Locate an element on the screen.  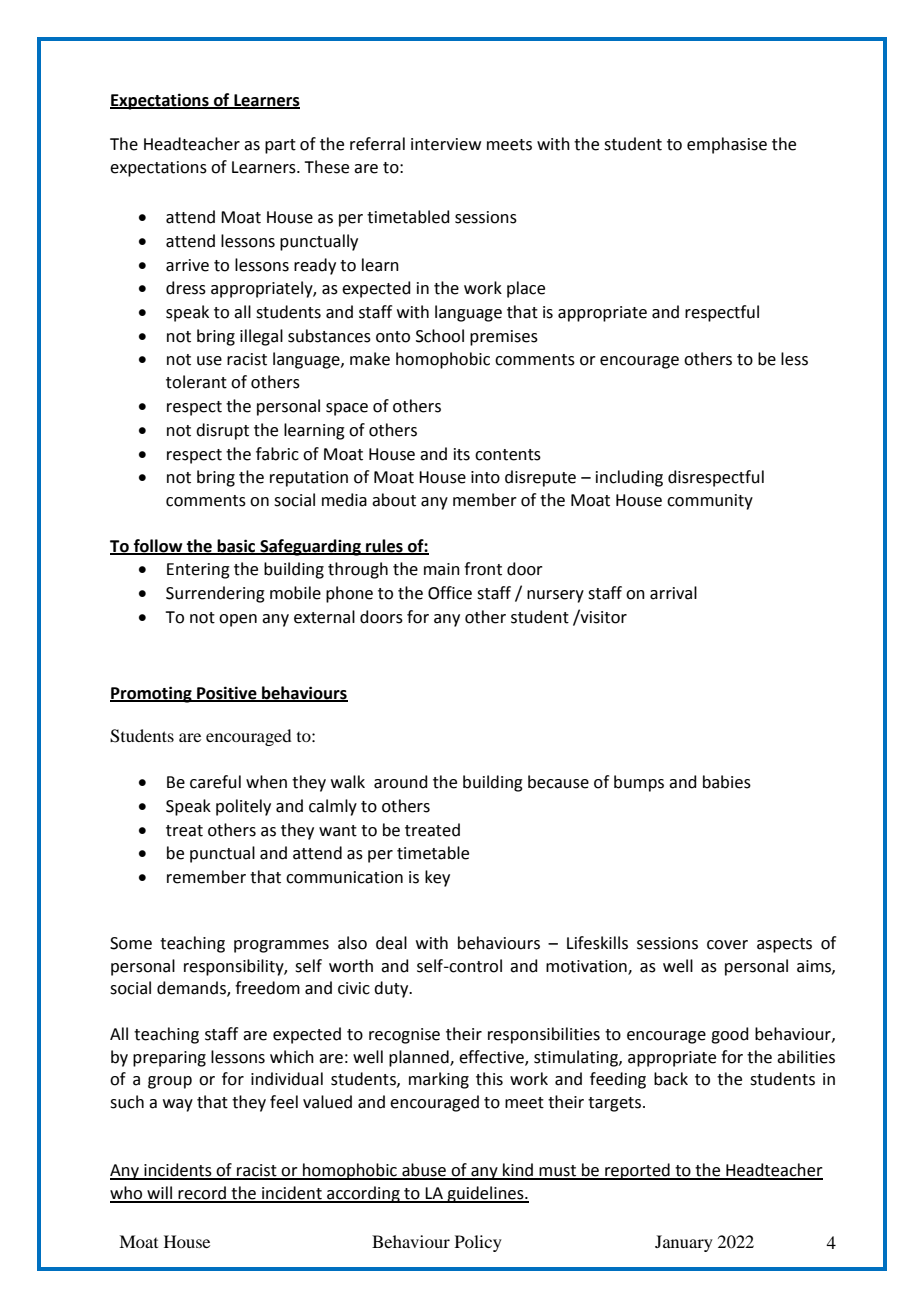
record is located at coordinates (202, 1194).
